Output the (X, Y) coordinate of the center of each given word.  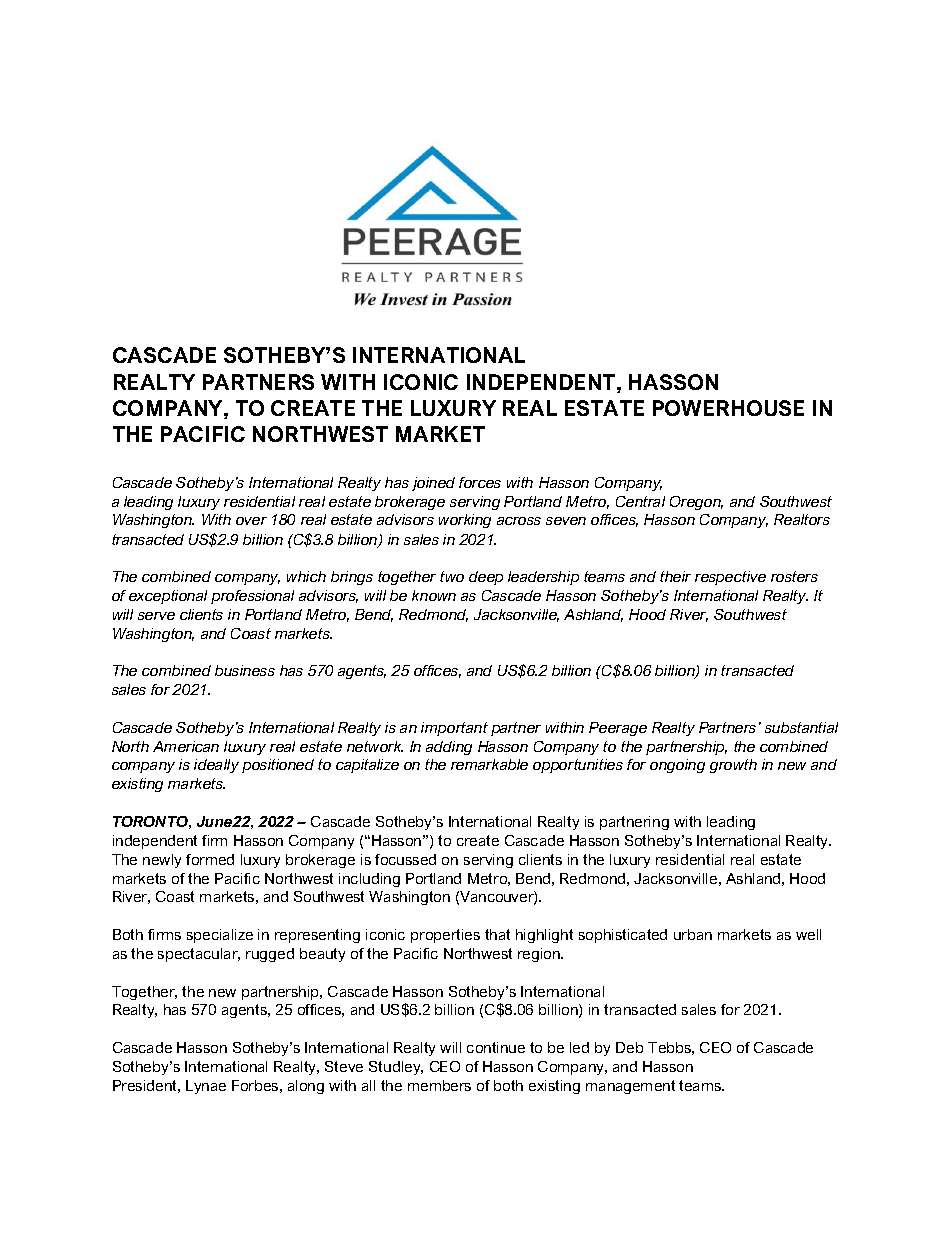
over (251, 521)
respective (730, 578)
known (434, 595)
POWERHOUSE (728, 408)
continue (496, 1047)
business (245, 670)
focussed (405, 859)
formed (210, 859)
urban (693, 934)
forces (480, 482)
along (306, 1087)
